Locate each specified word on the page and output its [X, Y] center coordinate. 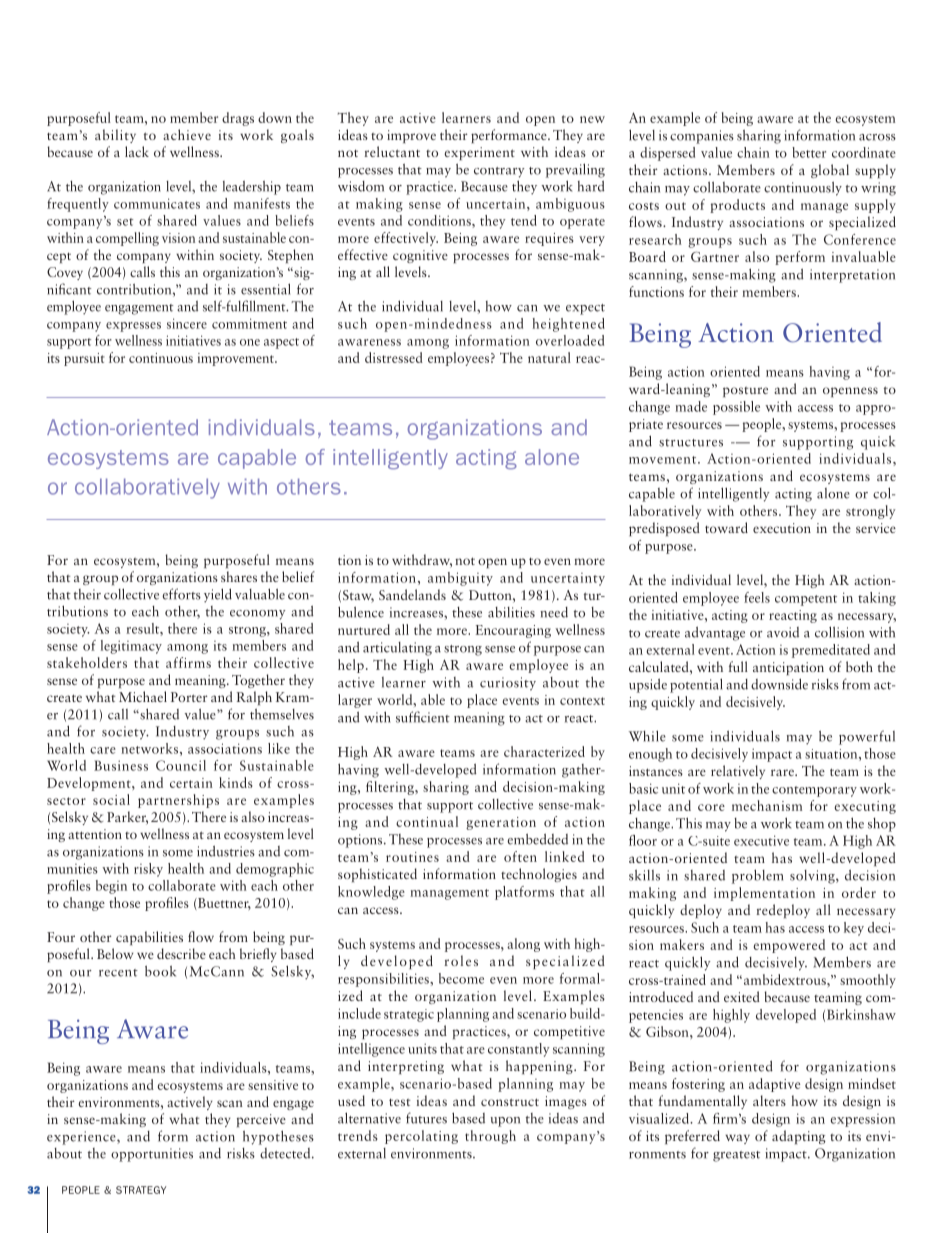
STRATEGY [141, 1190]
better [809, 152]
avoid [783, 632]
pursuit [84, 359]
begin [111, 887]
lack [137, 151]
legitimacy [131, 647]
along [523, 945]
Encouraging [513, 631]
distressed [394, 357]
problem [757, 876]
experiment [479, 153]
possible [736, 408]
